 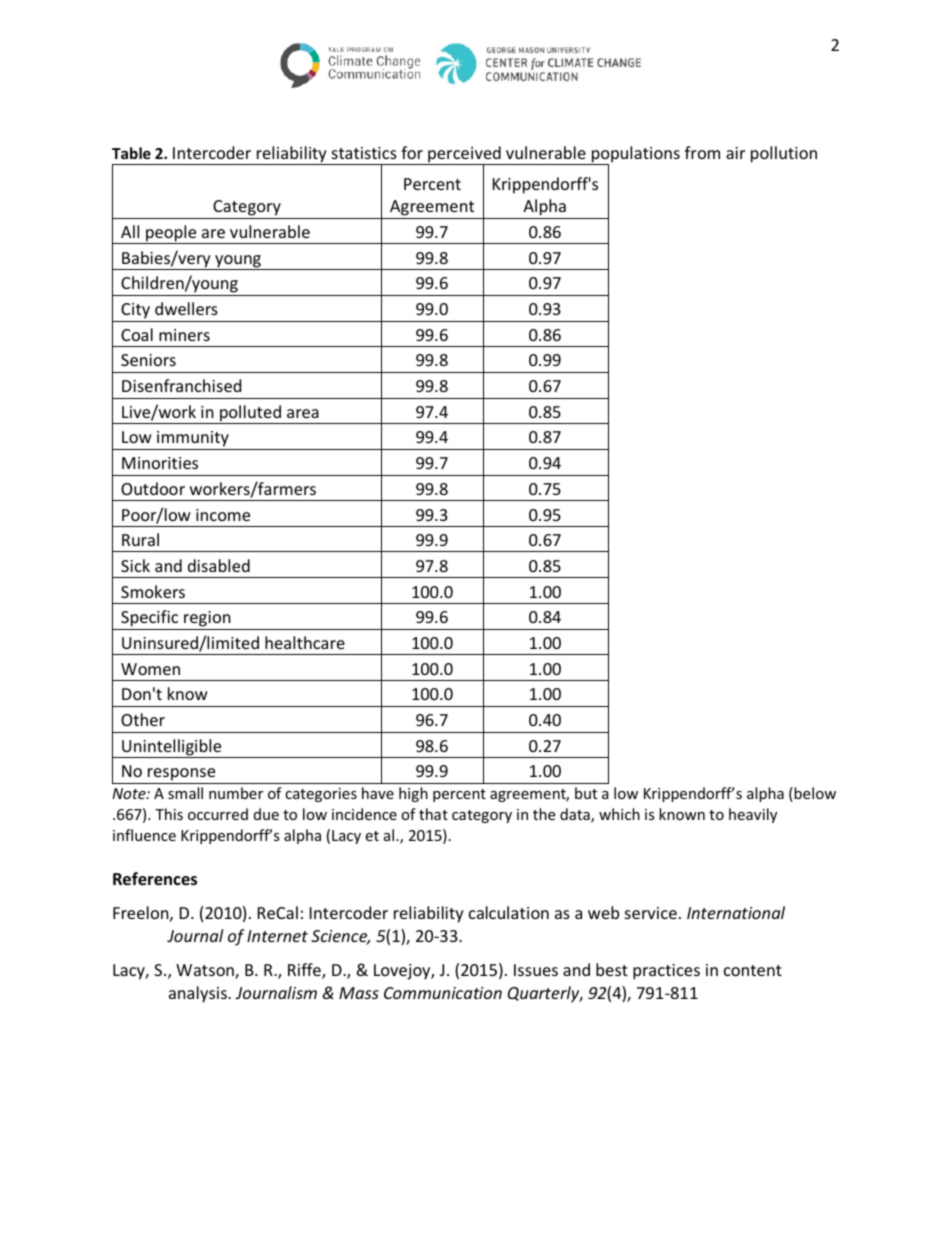 What do you see at coordinates (735, 153) in the image?
I see `air` at bounding box center [735, 153].
